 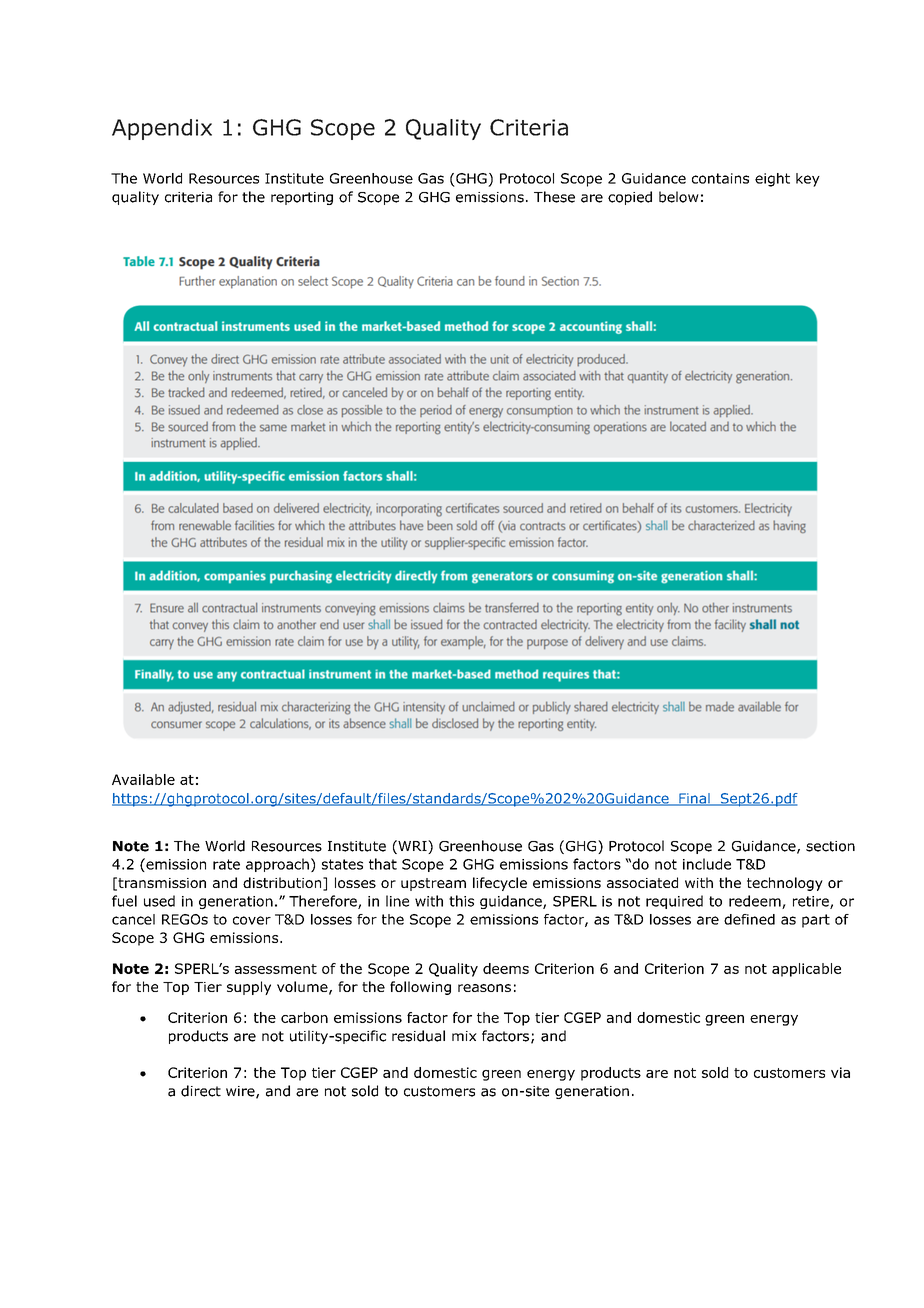 I want to click on Appendix, so click(x=162, y=129).
